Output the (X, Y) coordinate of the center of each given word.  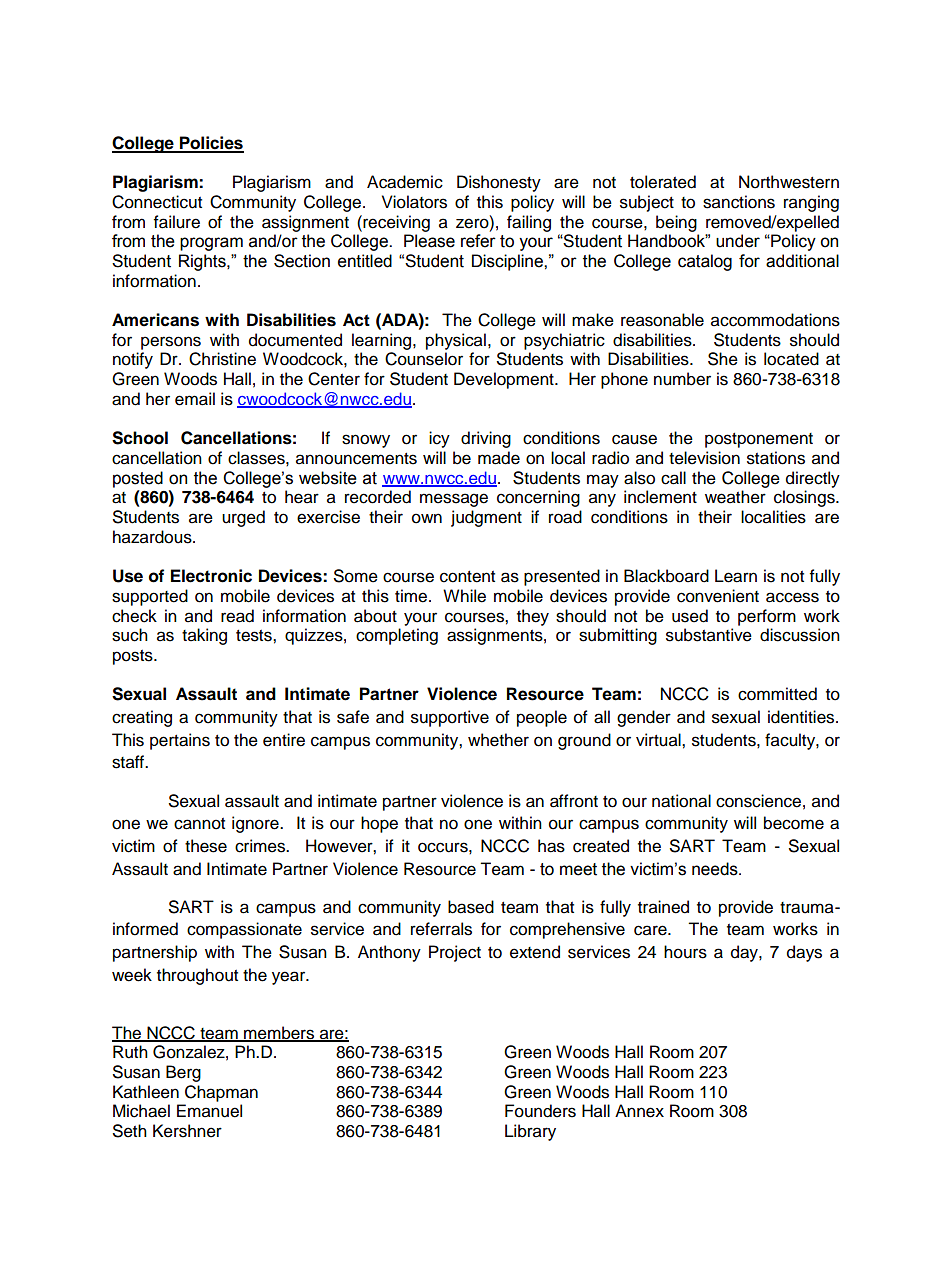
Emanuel (209, 1111)
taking (204, 636)
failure (177, 222)
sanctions (739, 202)
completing (397, 636)
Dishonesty (499, 183)
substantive (709, 635)
